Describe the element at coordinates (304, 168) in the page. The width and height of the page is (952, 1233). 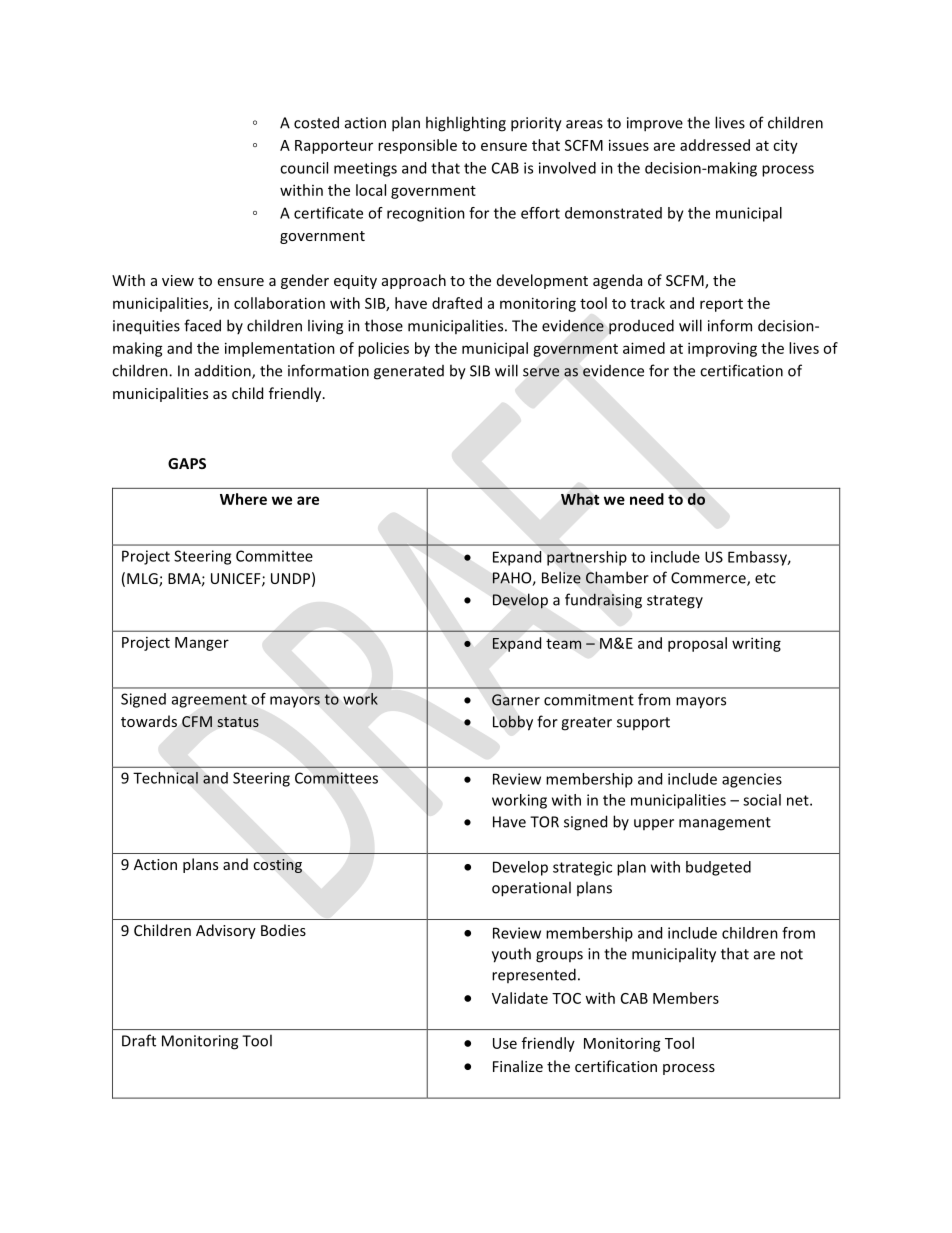
I see `council` at that location.
